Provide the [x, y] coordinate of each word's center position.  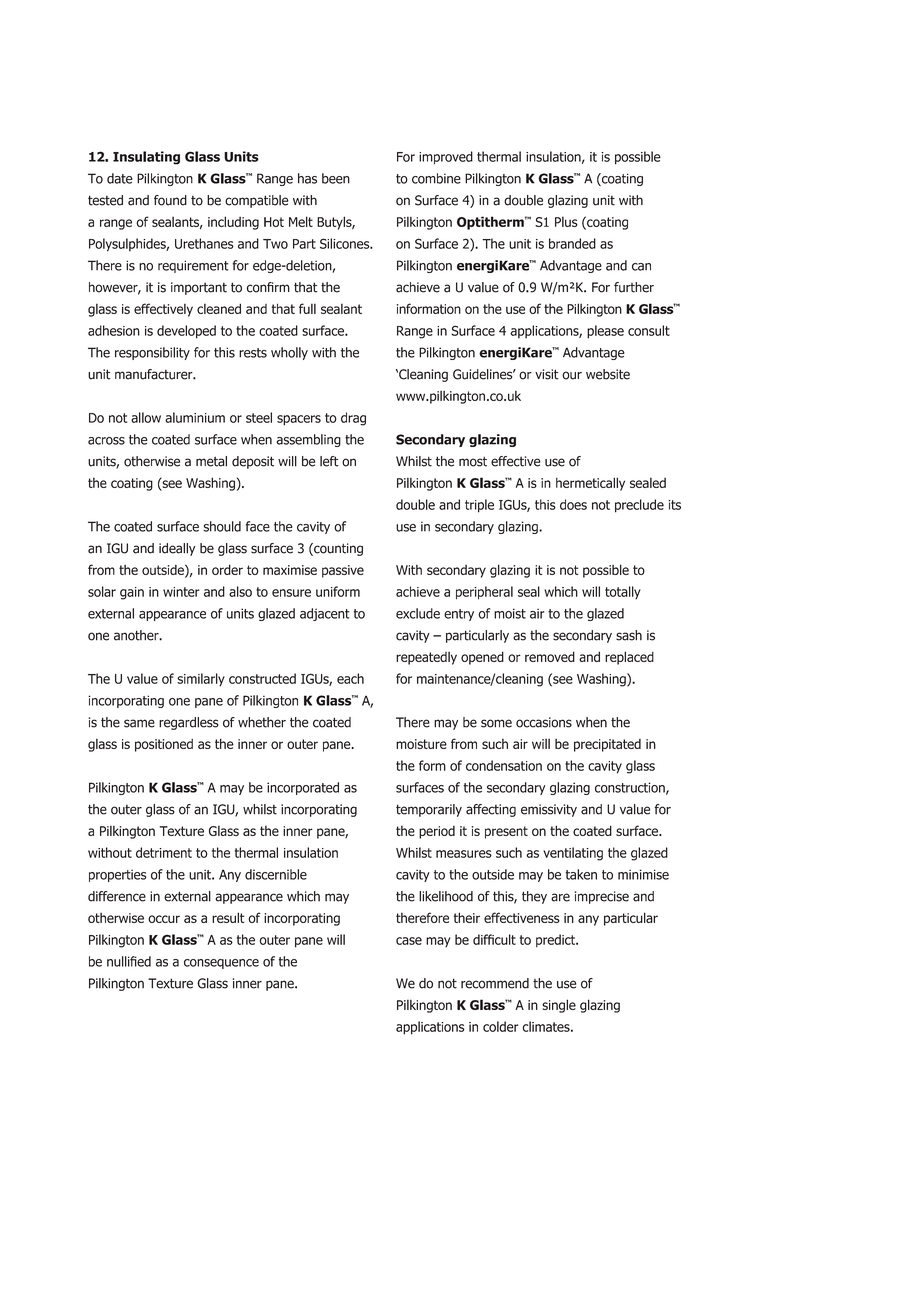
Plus [566, 222]
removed [550, 656]
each [350, 678]
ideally [177, 549]
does [573, 504]
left [329, 461]
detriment [164, 852]
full [307, 308]
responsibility [152, 353]
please [605, 332]
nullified [129, 961]
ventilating [573, 854]
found [170, 200]
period [437, 832]
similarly [201, 679]
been [336, 178]
